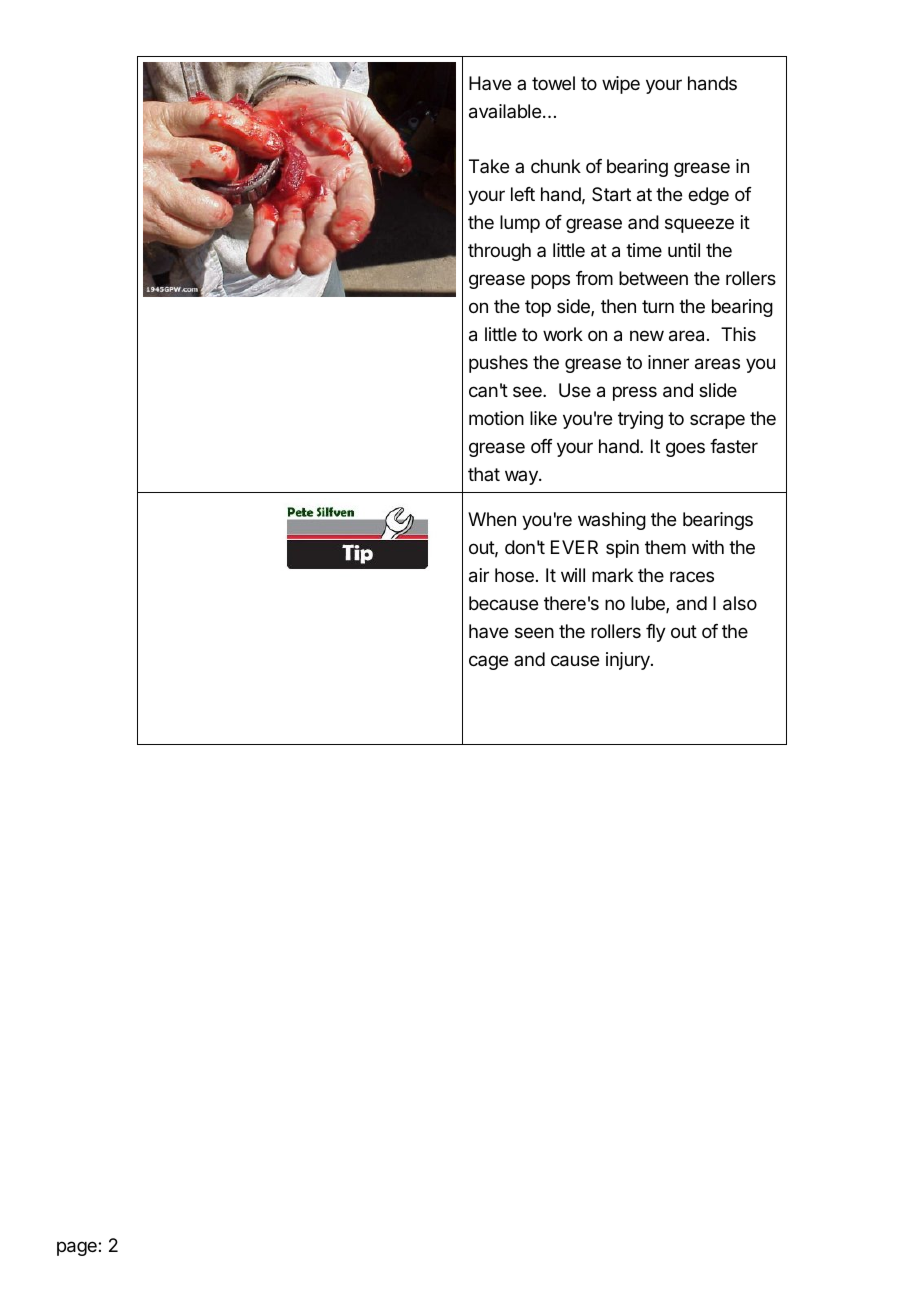 Image resolution: width=924 pixels, height=1308 pixels. Describe the element at coordinates (488, 662) in the image. I see `cage` at that location.
